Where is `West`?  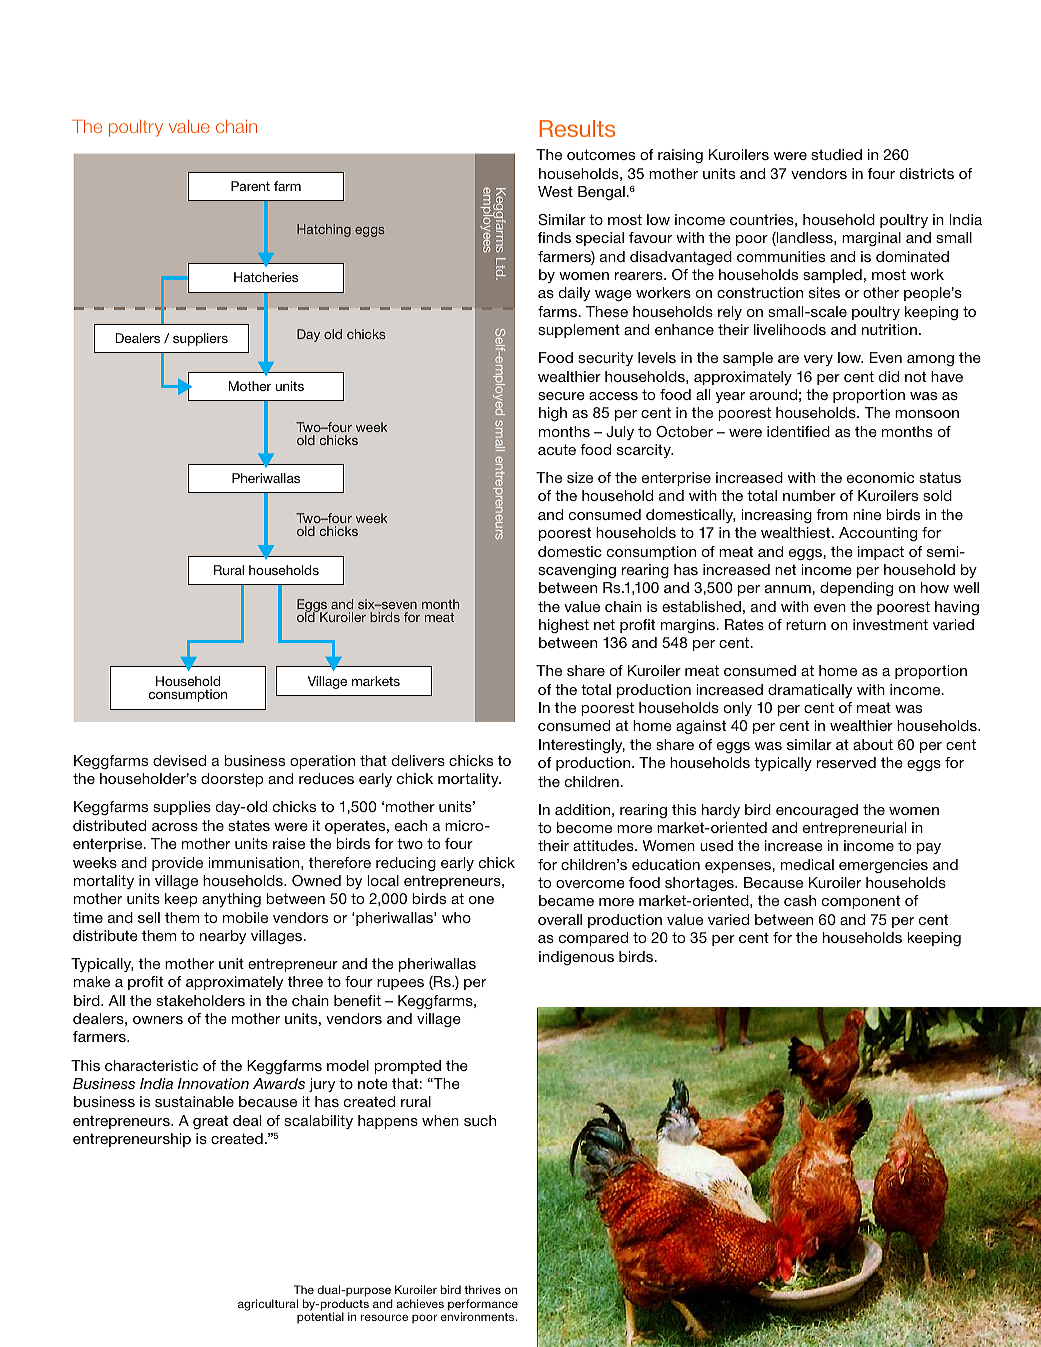 West is located at coordinates (555, 191).
